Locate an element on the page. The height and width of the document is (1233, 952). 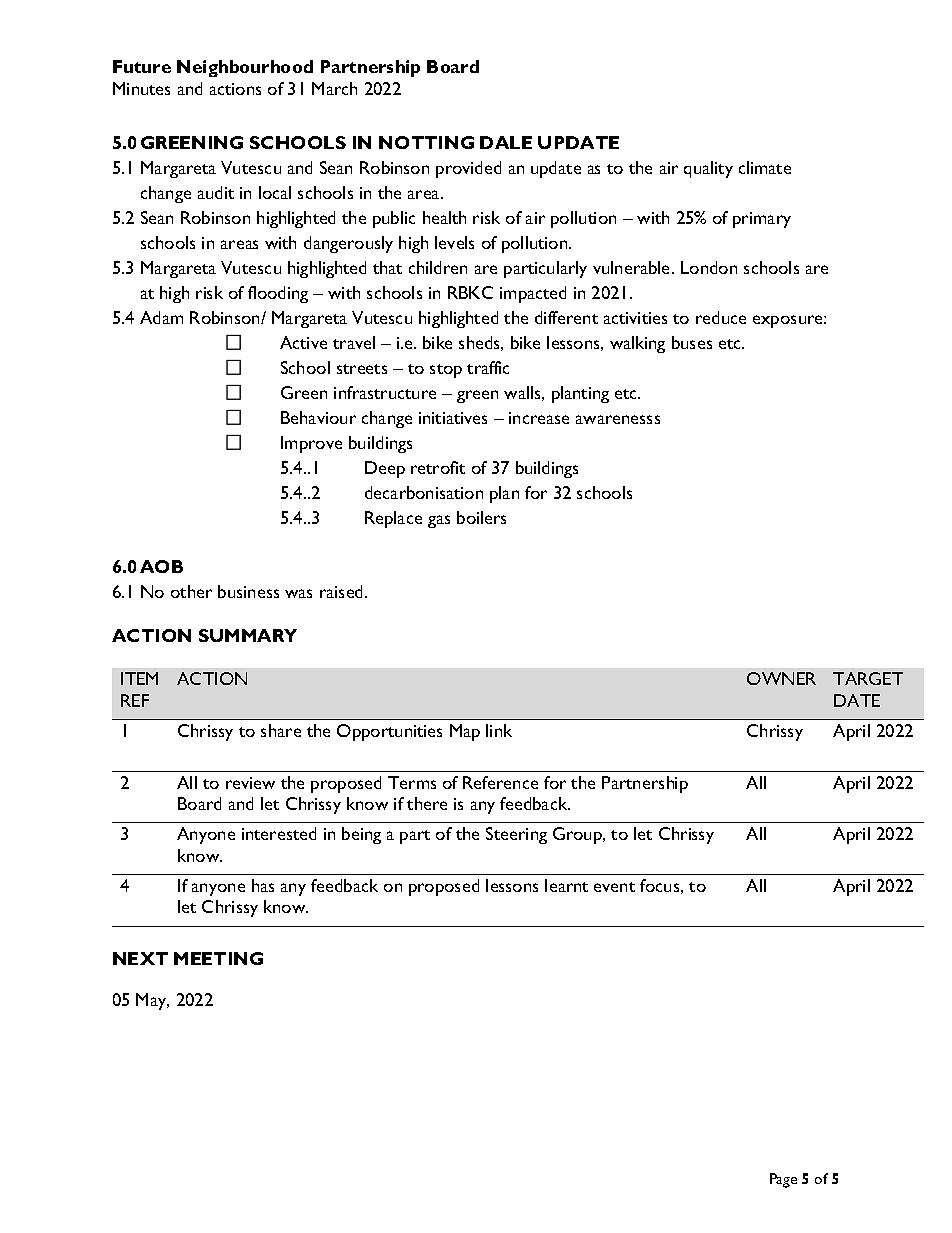
learnt is located at coordinates (566, 885).
